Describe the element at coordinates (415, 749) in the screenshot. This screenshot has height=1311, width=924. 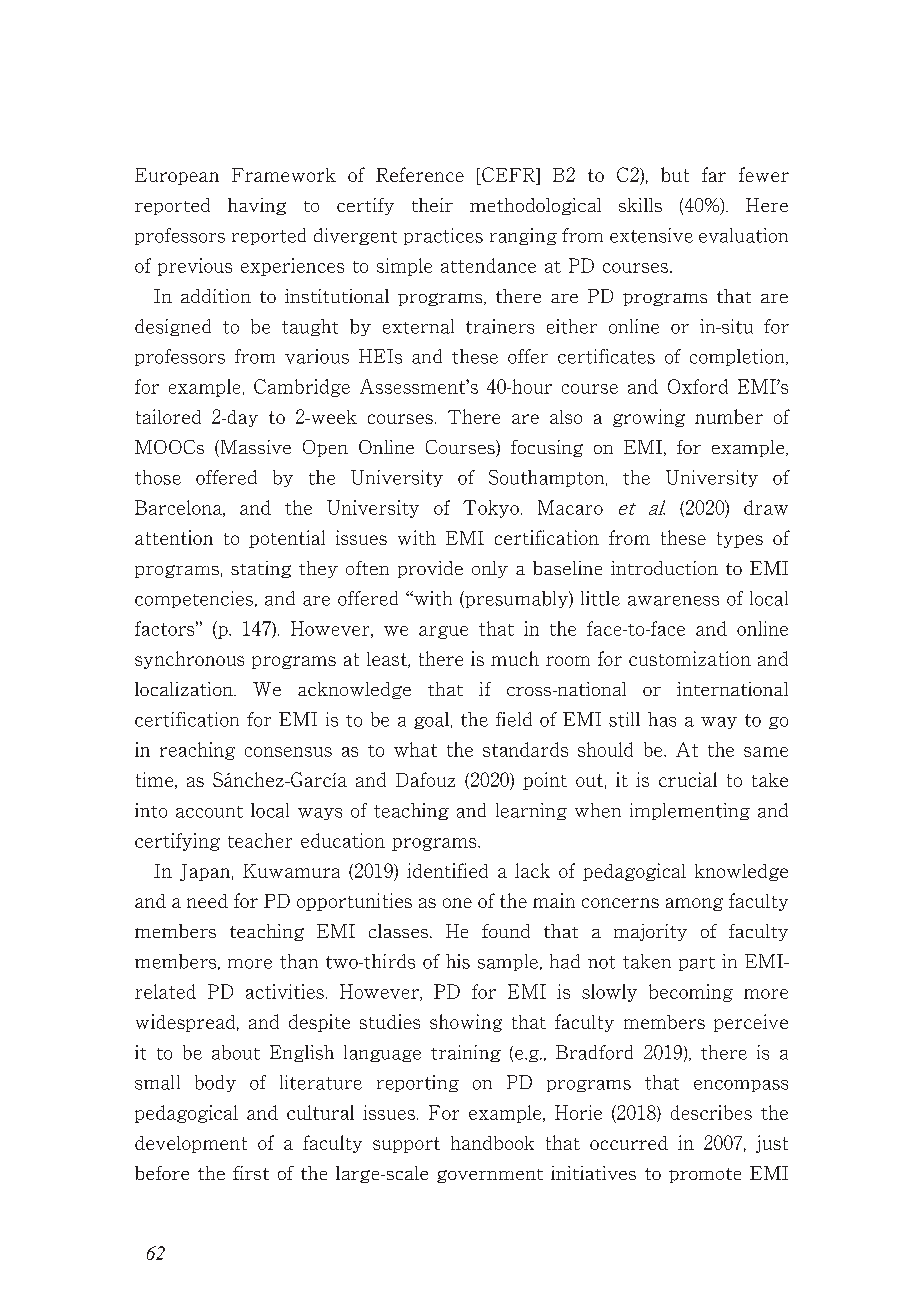
I see `what` at that location.
